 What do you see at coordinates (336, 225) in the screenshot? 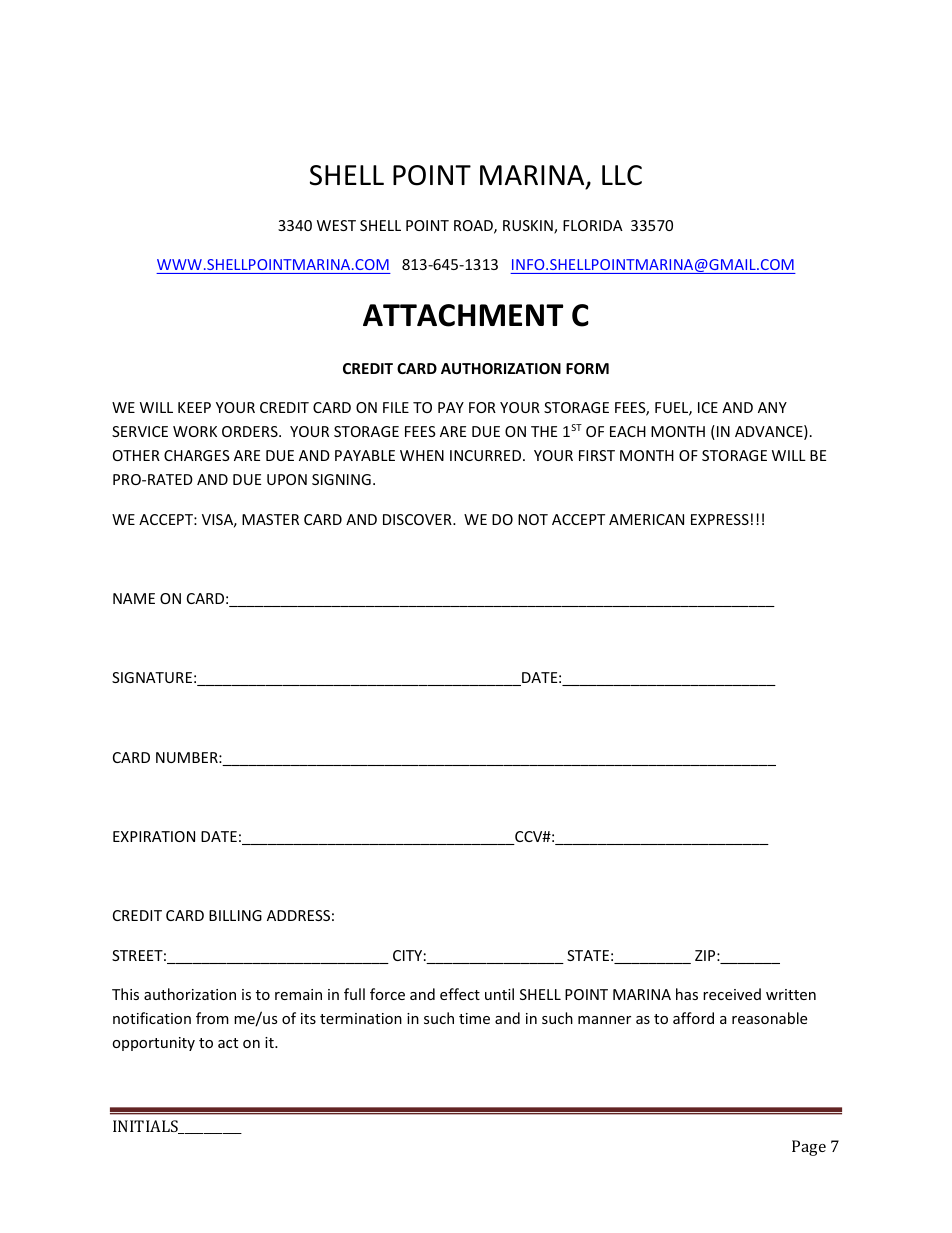
I see `WEST` at bounding box center [336, 225].
